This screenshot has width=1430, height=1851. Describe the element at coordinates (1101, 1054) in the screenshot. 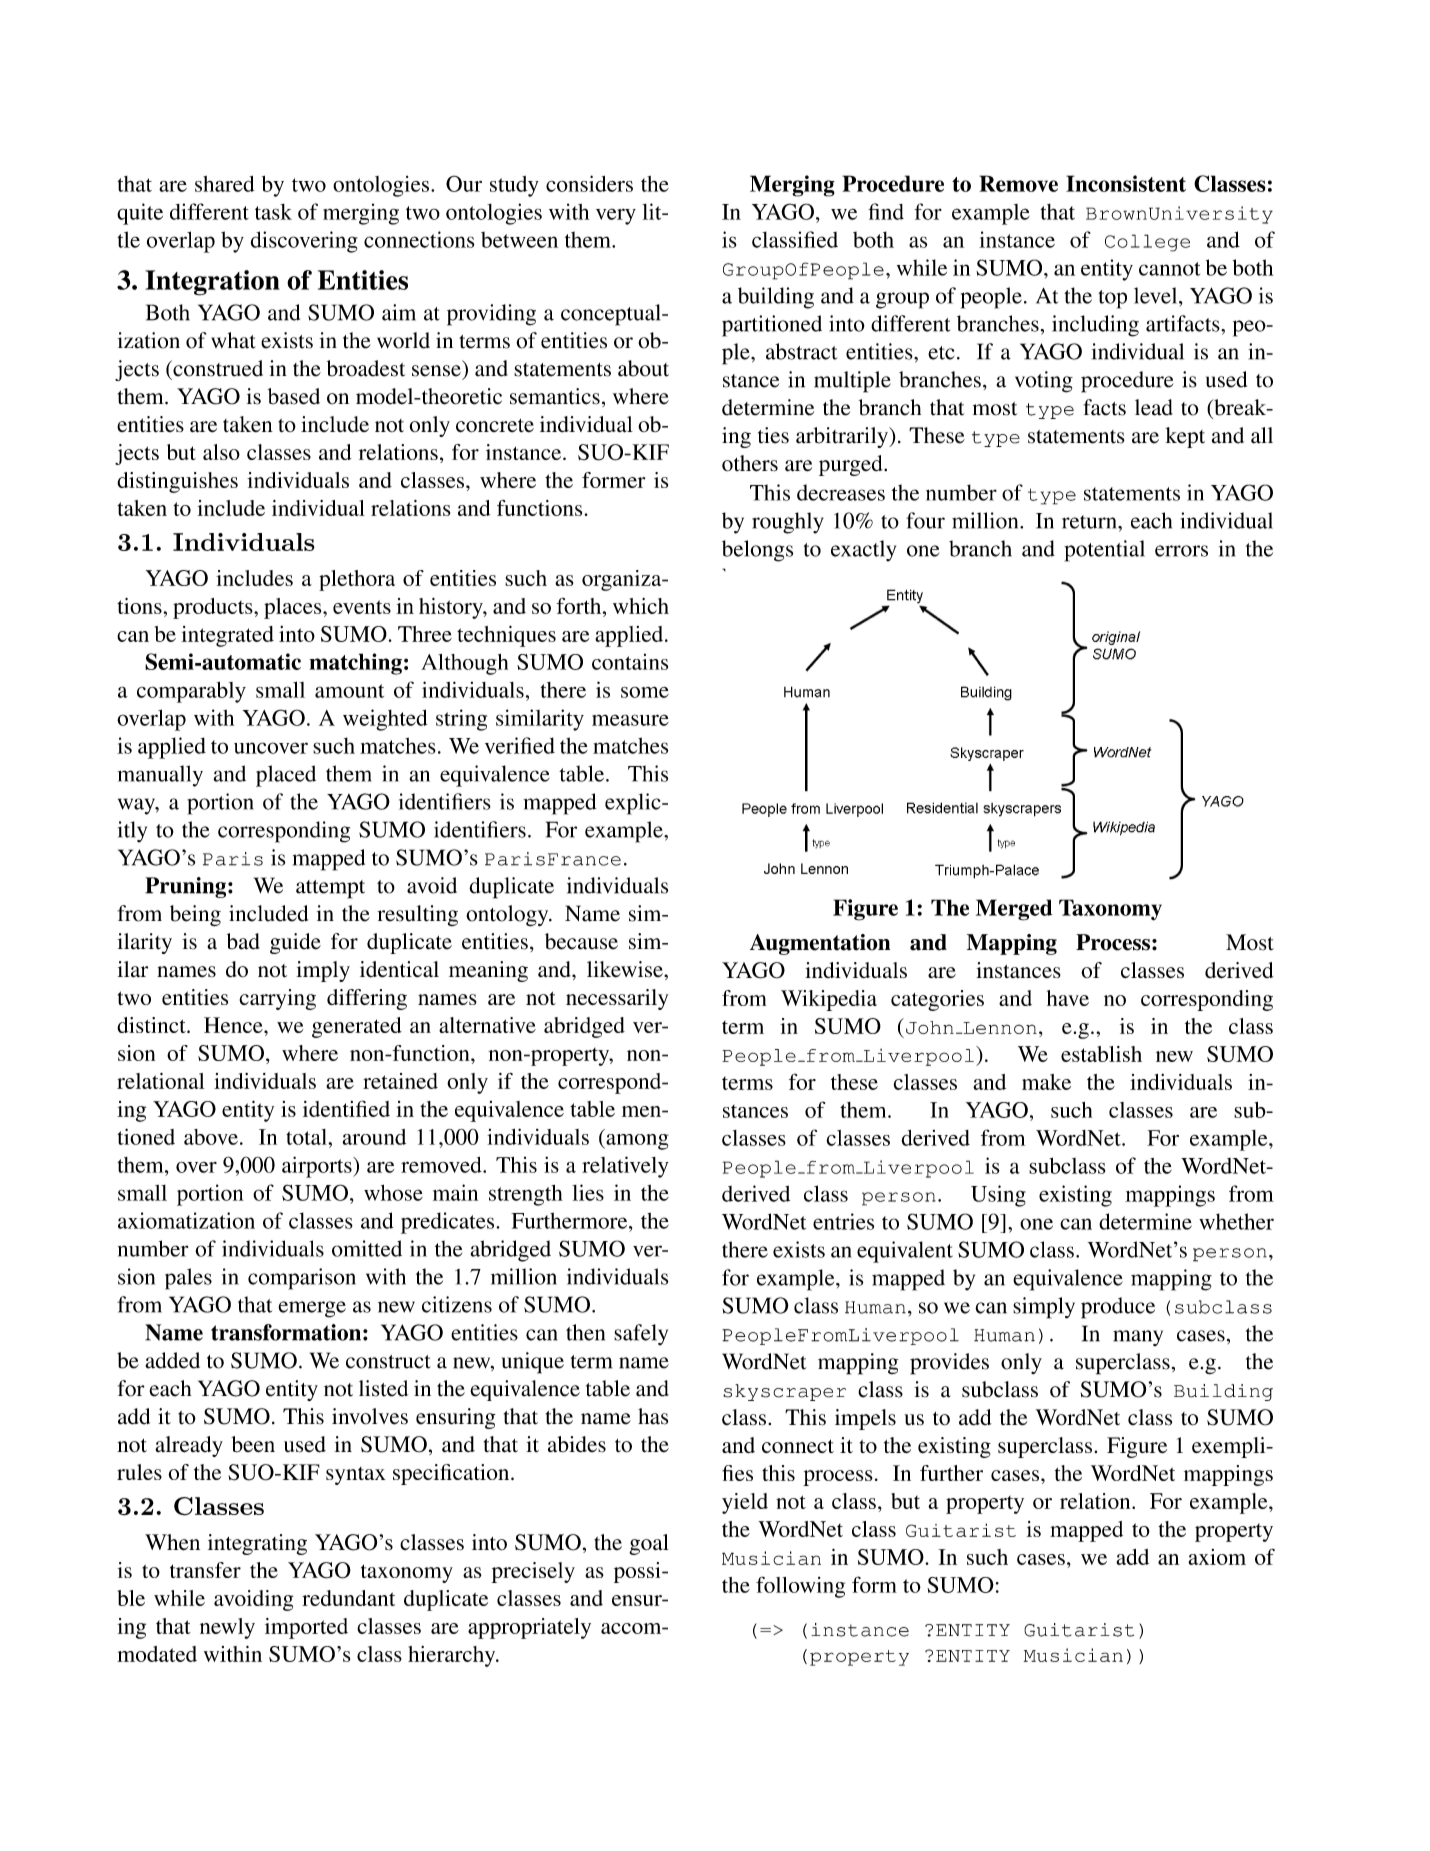

I see `establish` at that location.
